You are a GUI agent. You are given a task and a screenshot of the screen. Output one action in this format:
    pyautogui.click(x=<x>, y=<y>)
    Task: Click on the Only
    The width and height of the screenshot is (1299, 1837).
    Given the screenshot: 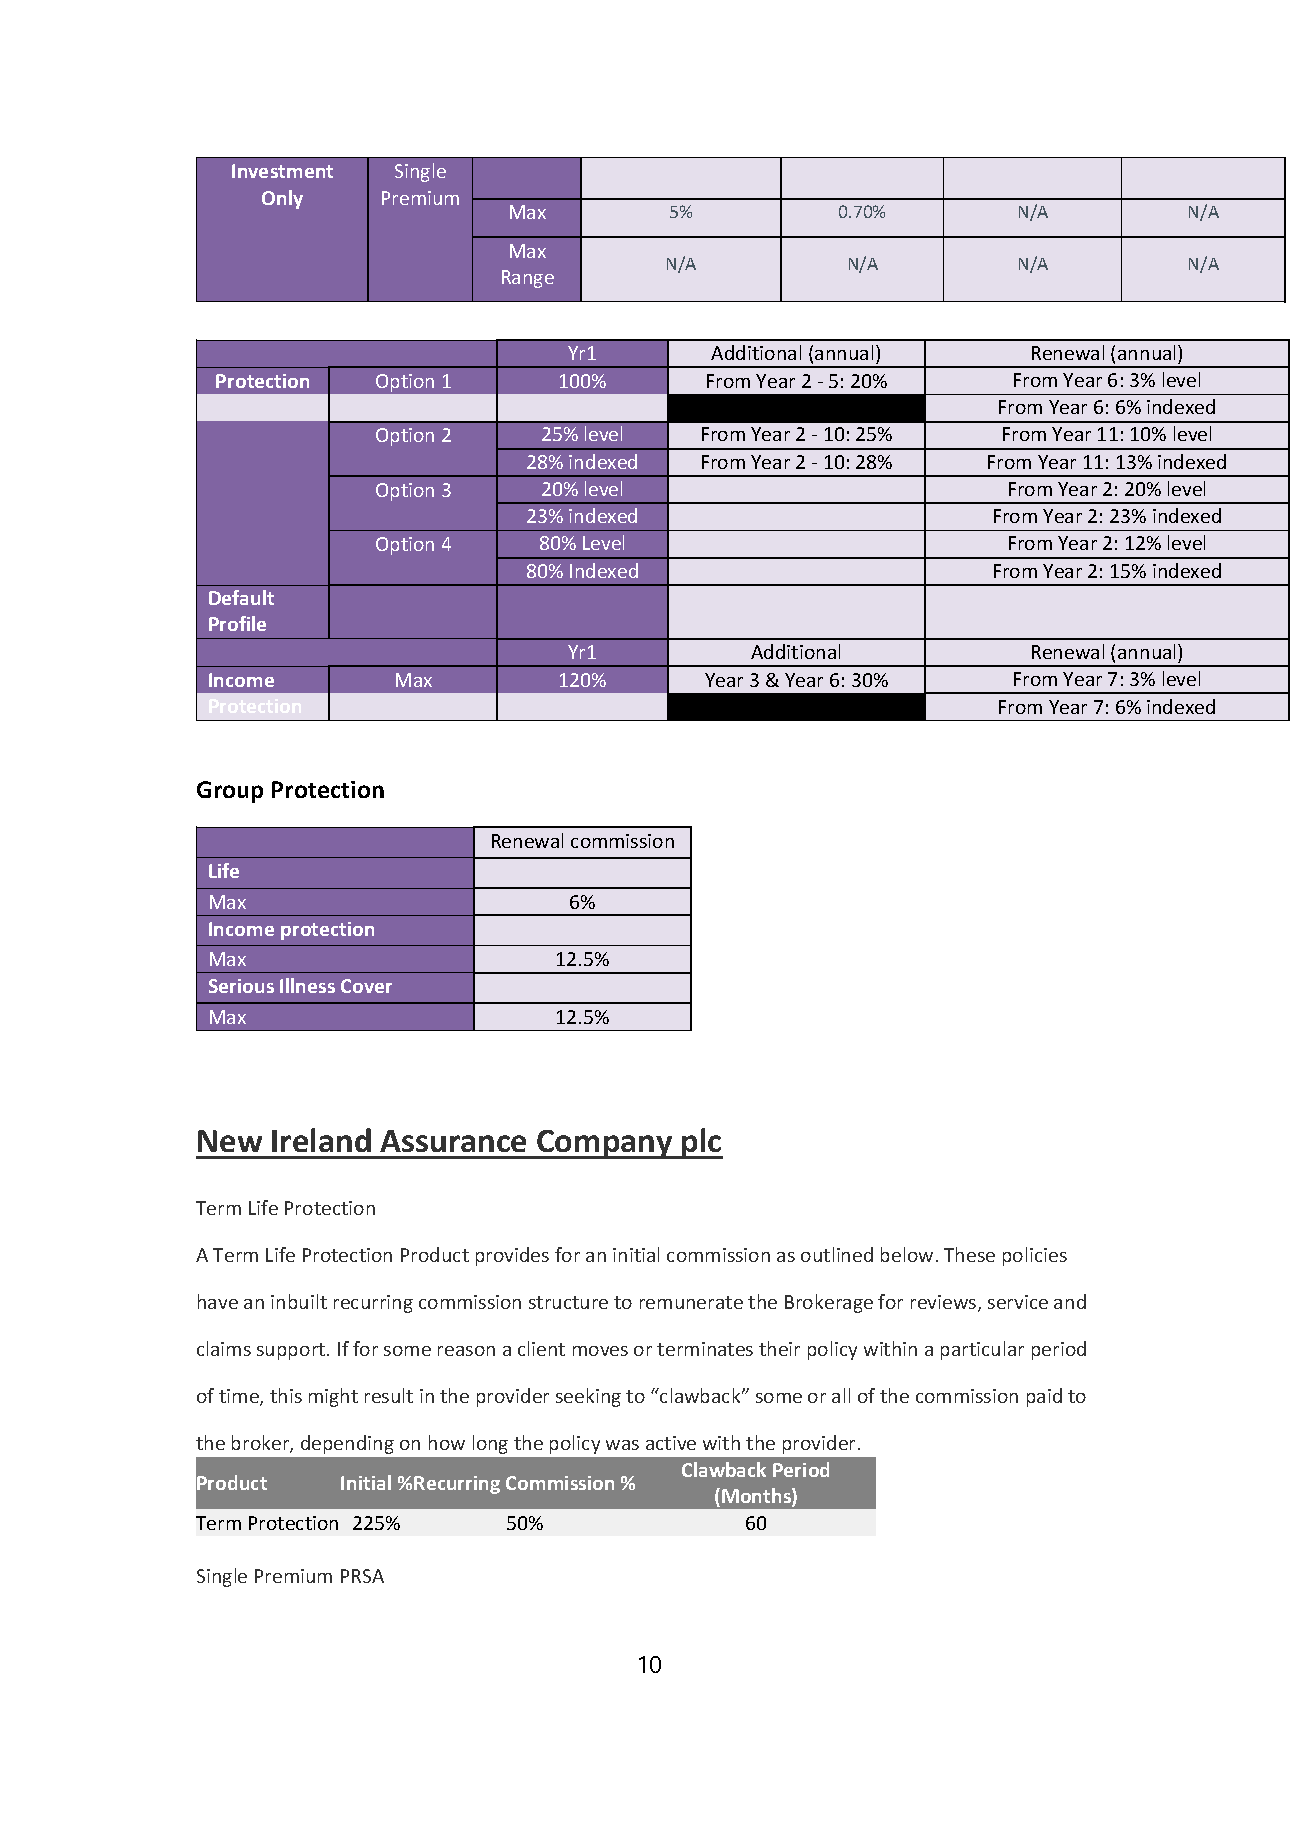 What is the action you would take?
    pyautogui.click(x=282, y=199)
